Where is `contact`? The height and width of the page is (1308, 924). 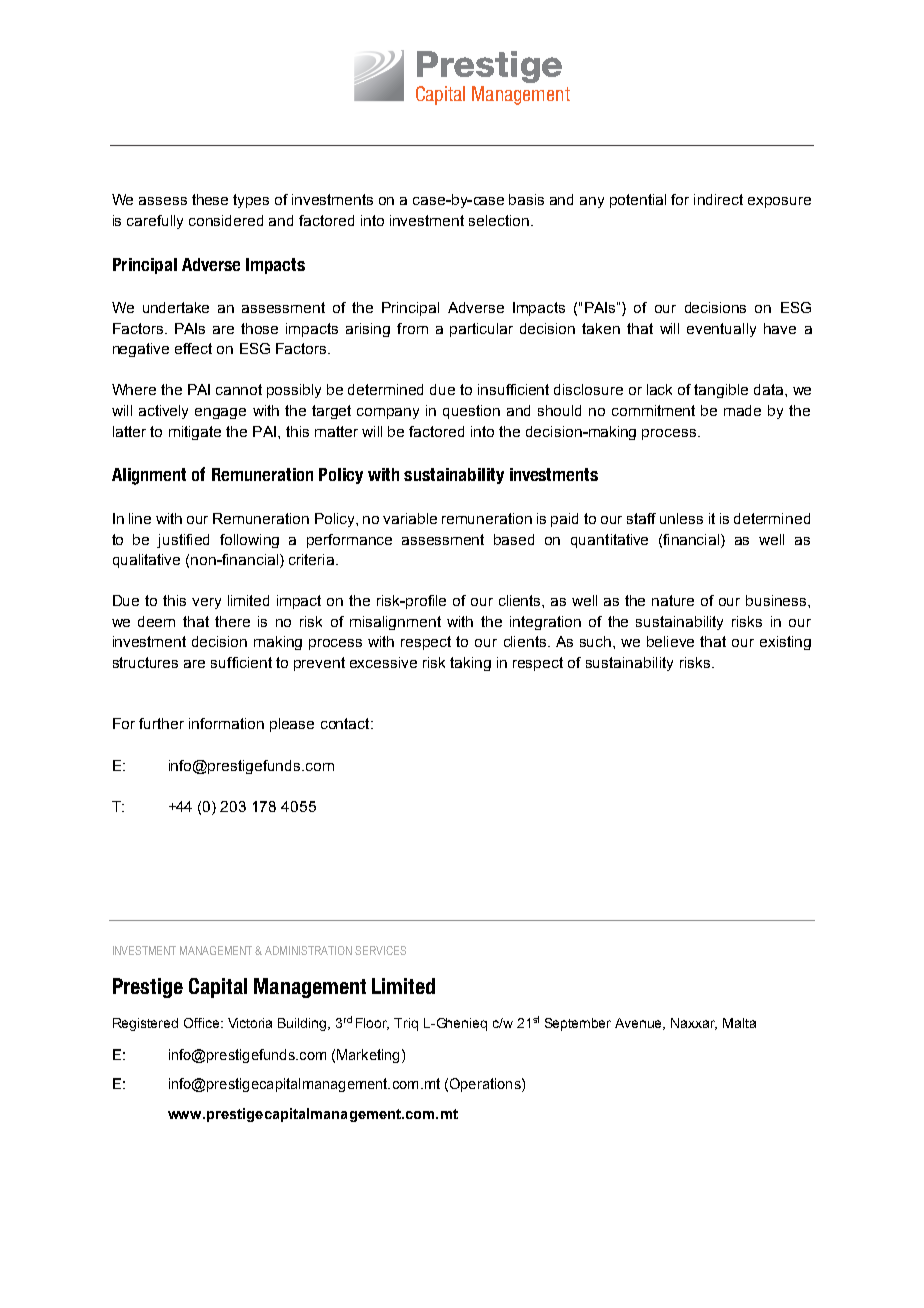
contact is located at coordinates (346, 723).
